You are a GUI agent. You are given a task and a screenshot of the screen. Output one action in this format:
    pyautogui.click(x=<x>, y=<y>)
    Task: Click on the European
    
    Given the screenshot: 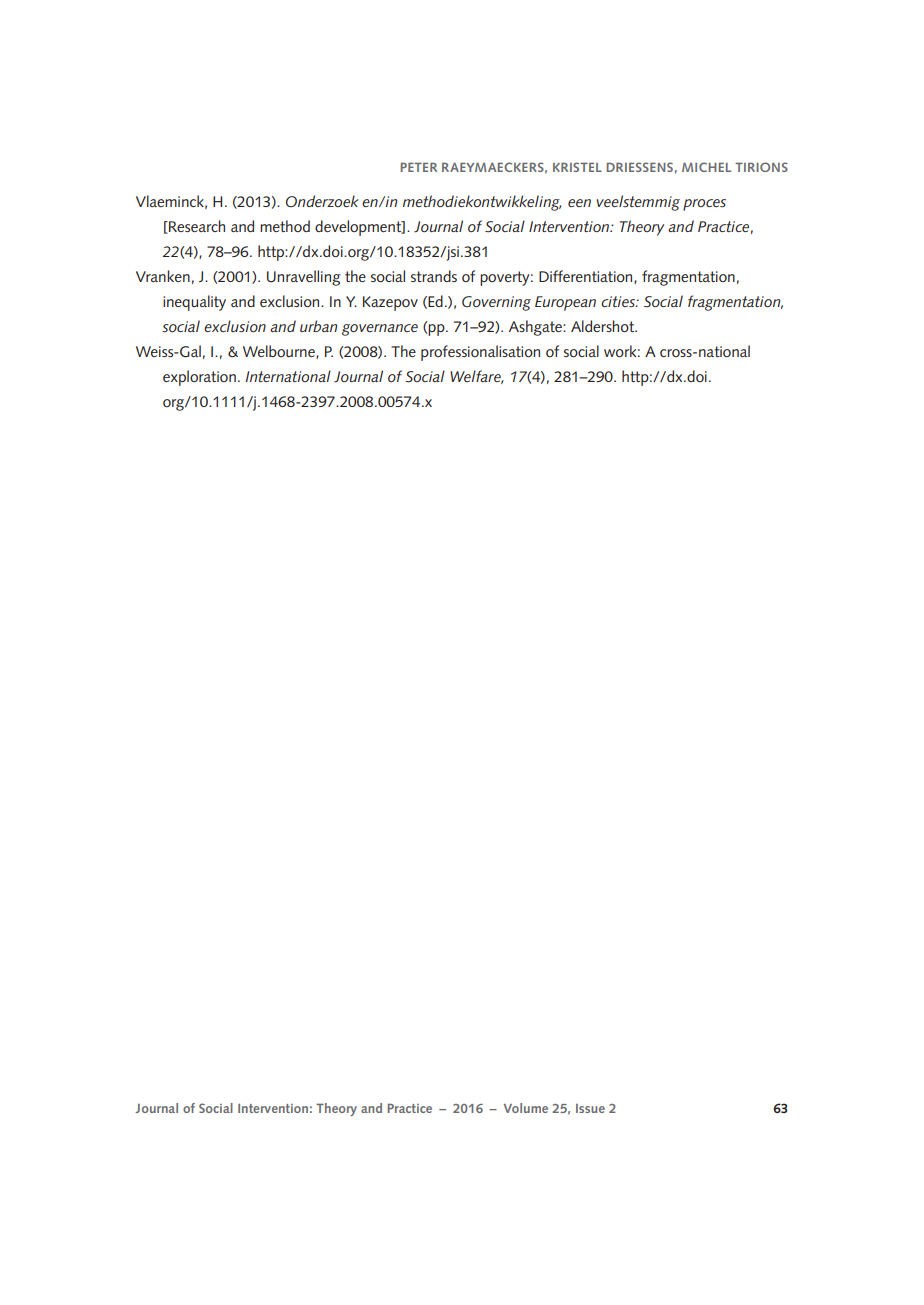 What is the action you would take?
    pyautogui.click(x=565, y=303)
